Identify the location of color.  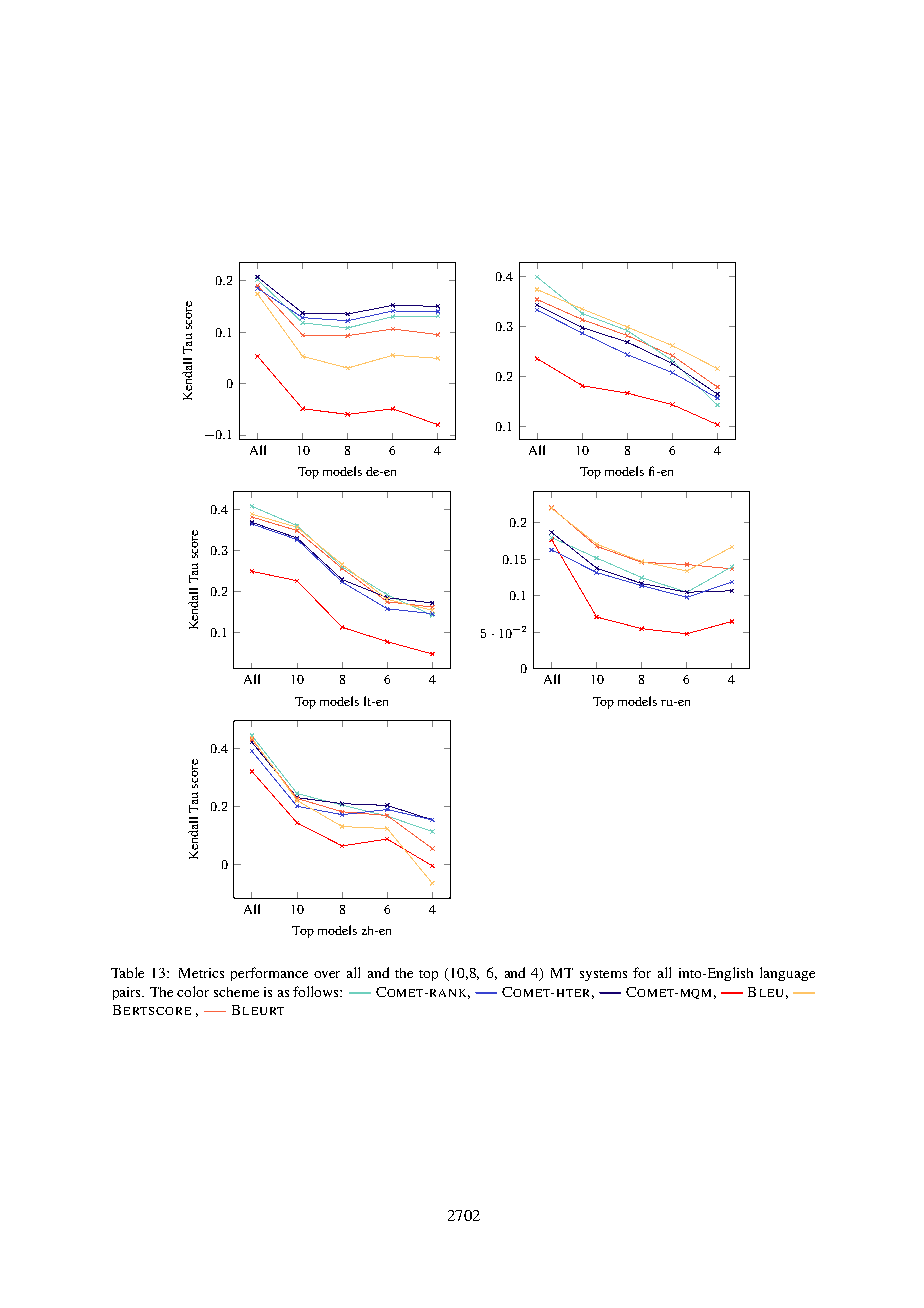
(193, 991).
